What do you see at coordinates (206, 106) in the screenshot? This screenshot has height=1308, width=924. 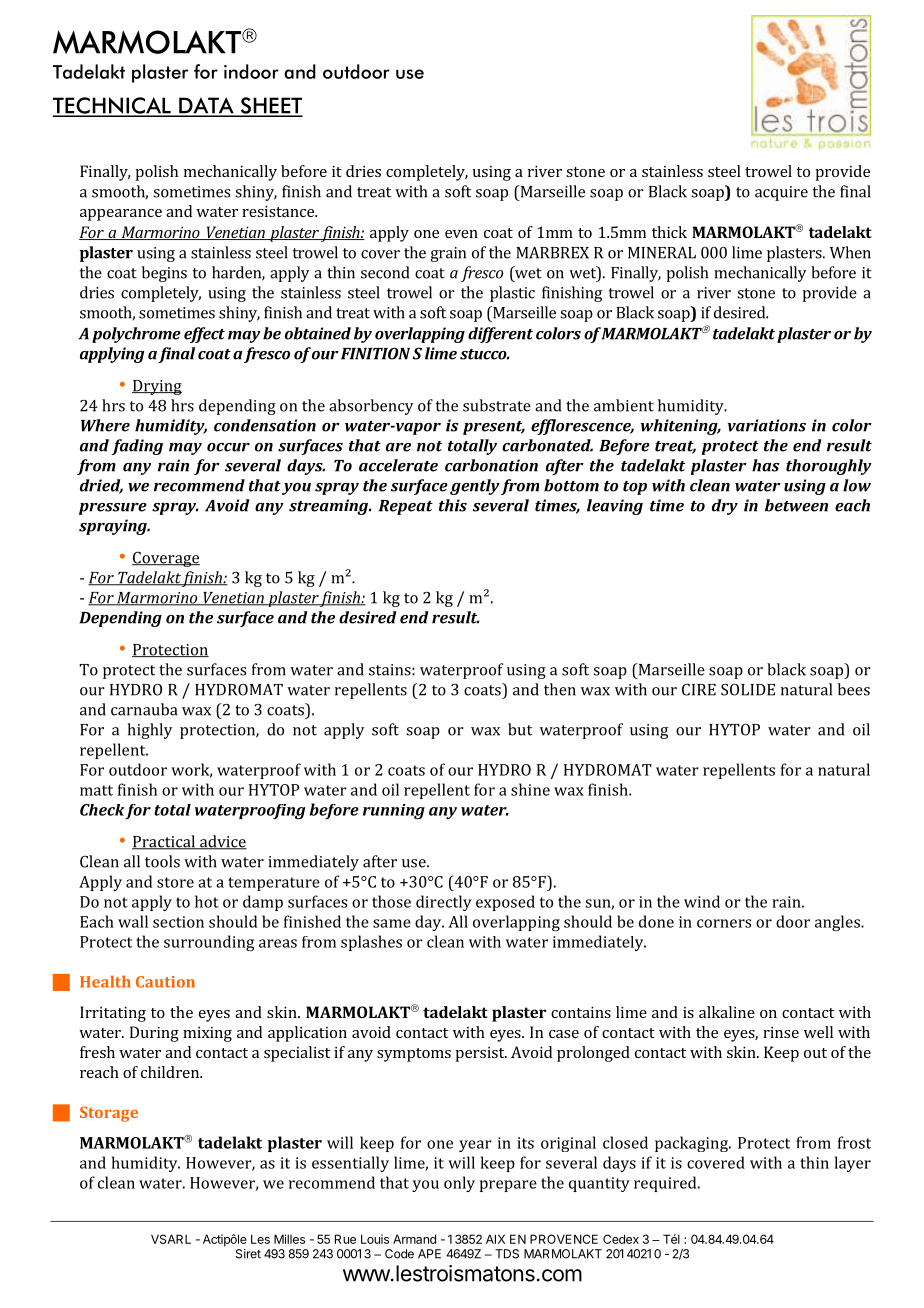 I see `DATA` at bounding box center [206, 106].
